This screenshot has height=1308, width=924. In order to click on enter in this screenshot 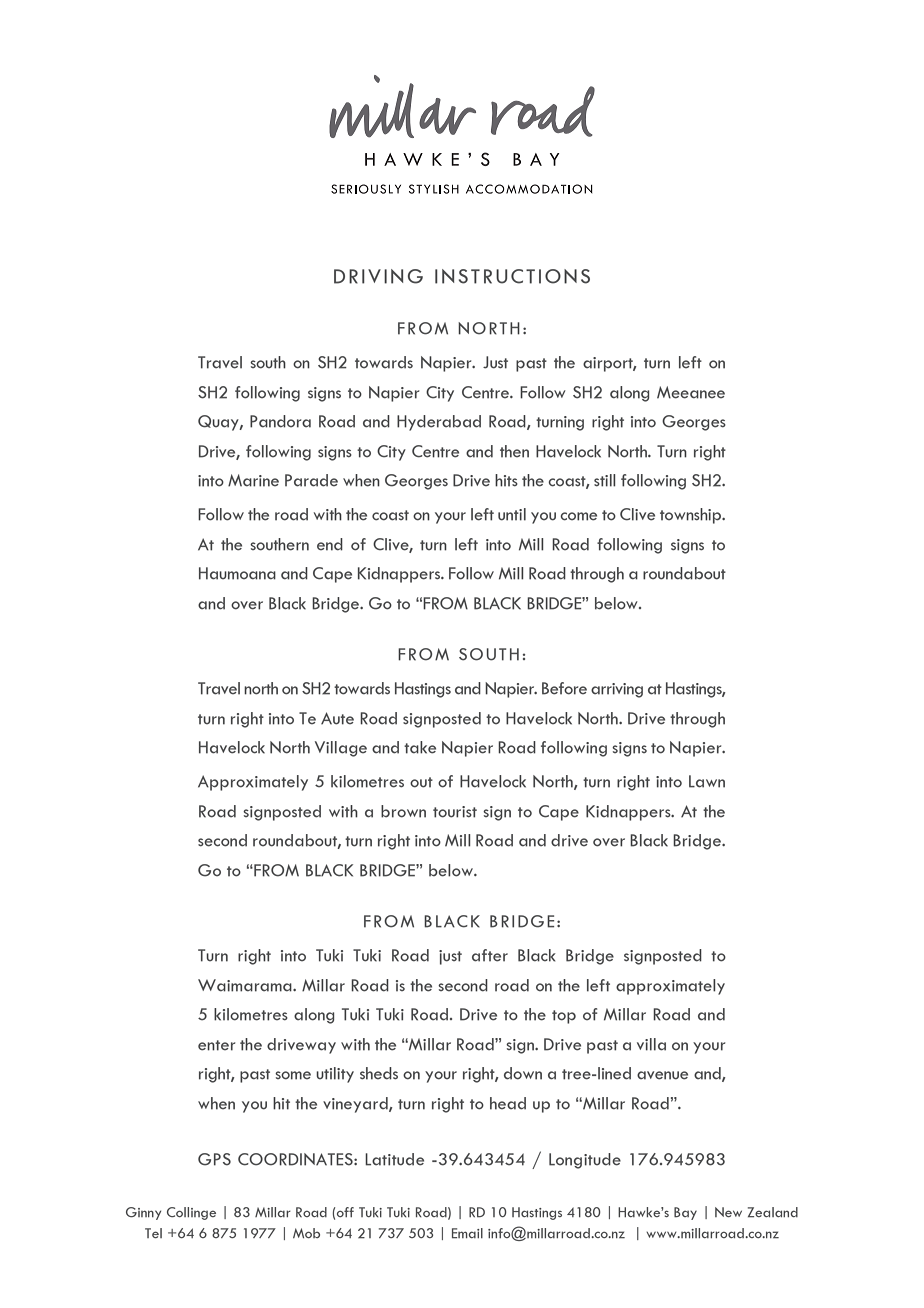, I will do `click(216, 1045)`.
